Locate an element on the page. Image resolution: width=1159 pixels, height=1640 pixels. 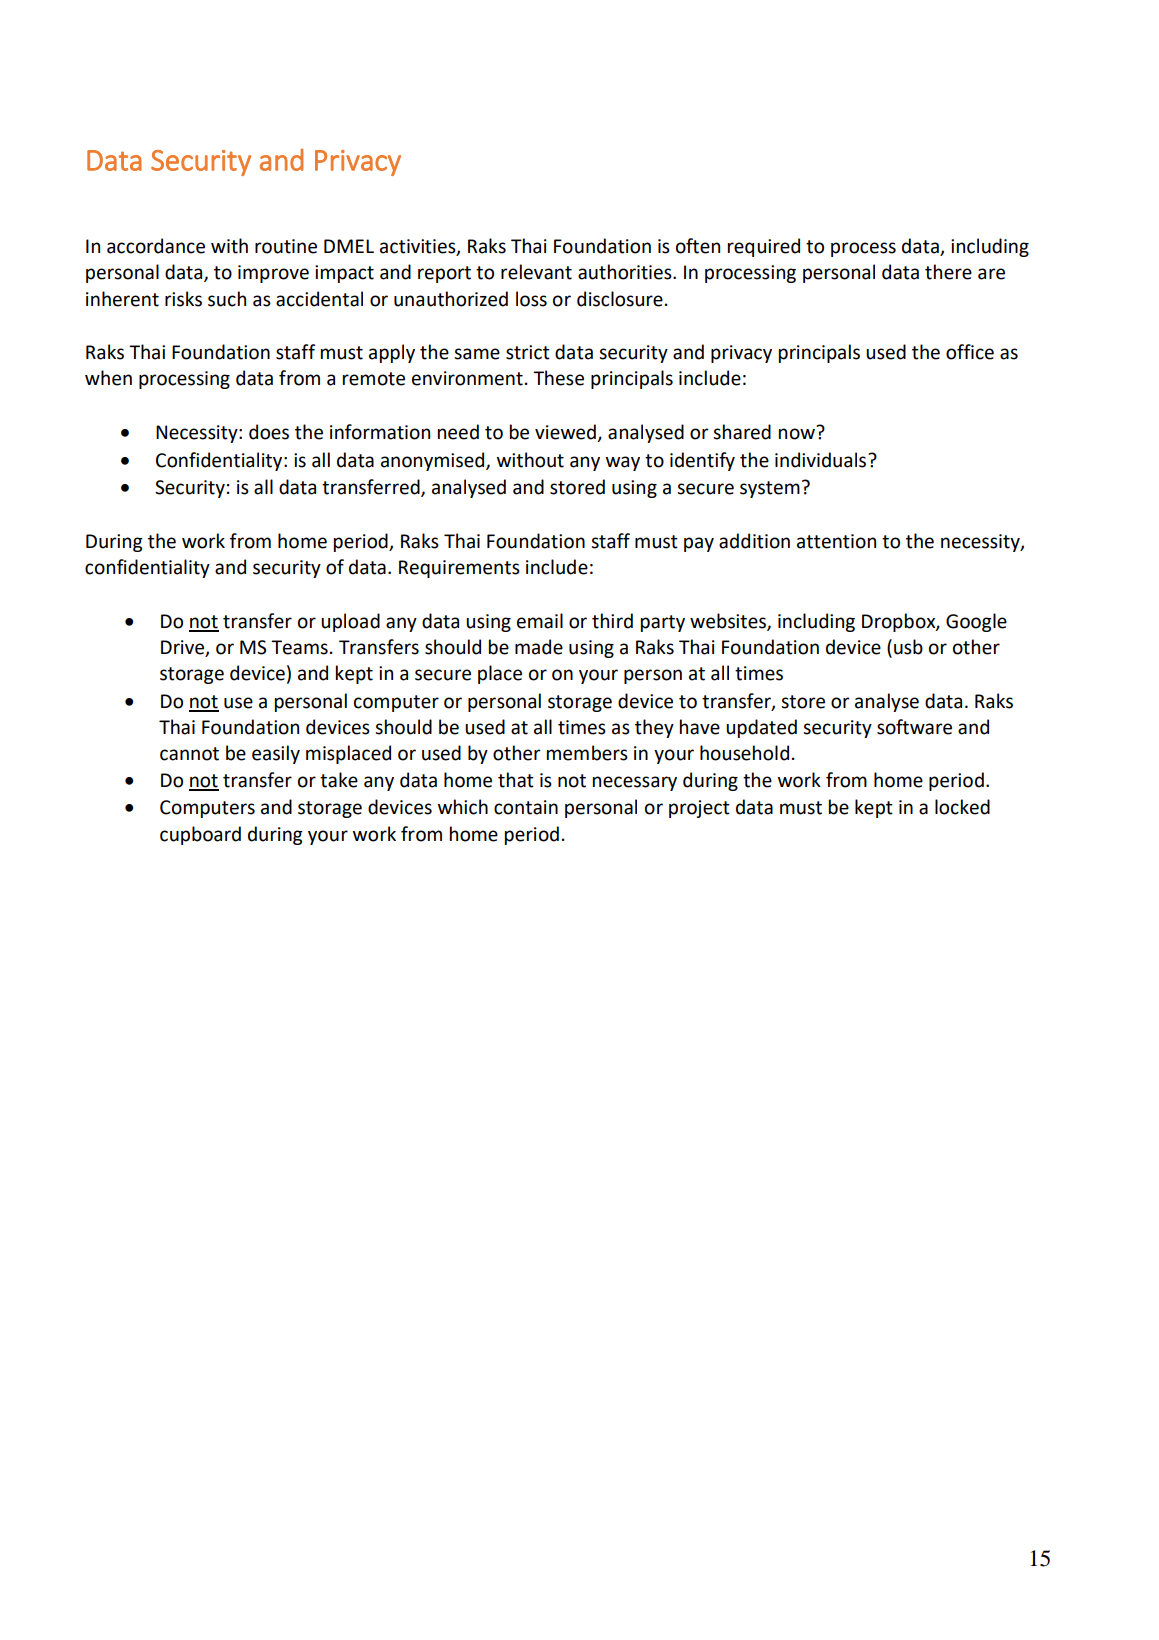
now is located at coordinates (797, 434).
